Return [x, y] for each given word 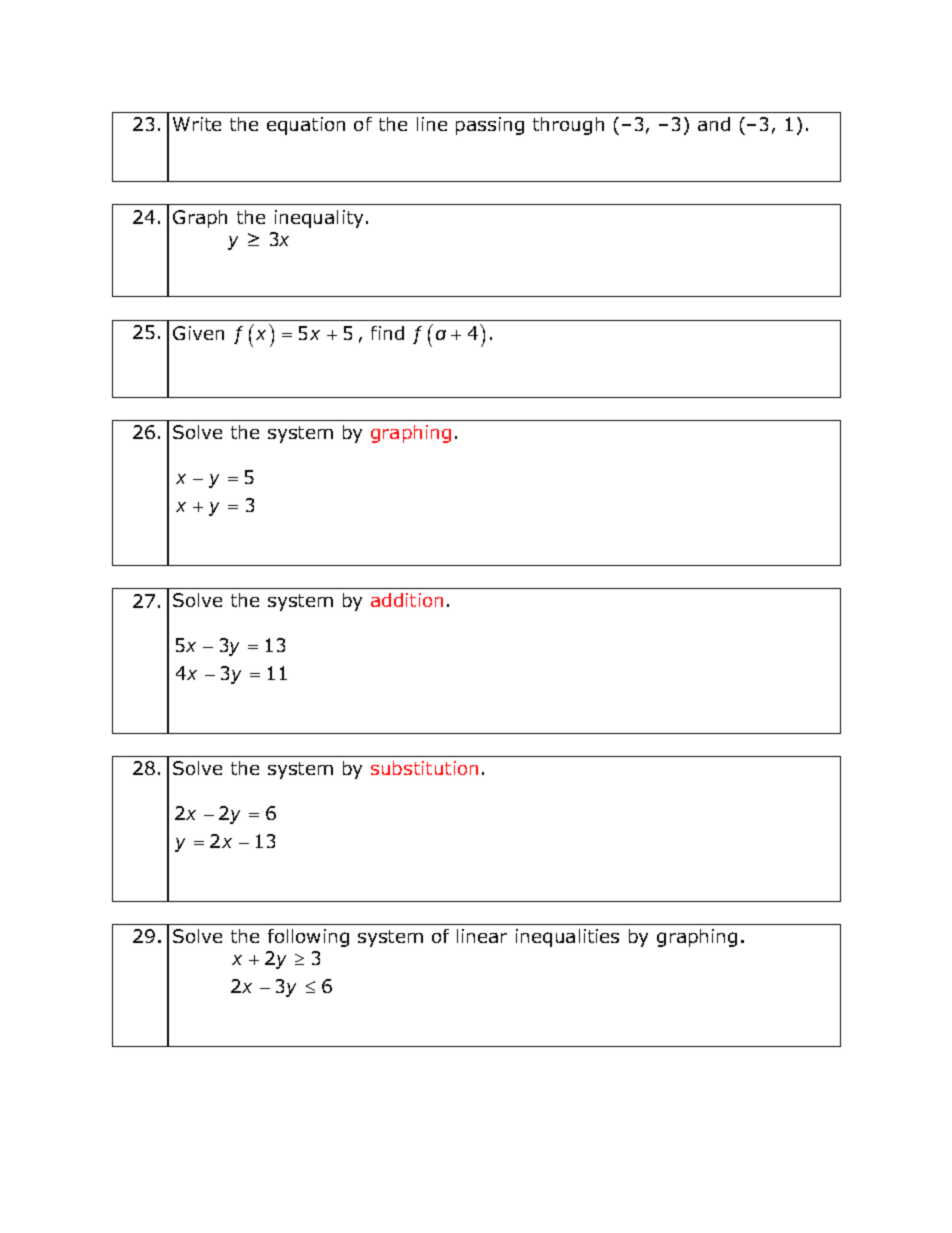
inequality [321, 219]
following [308, 938]
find [387, 333]
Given [198, 333]
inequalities [567, 938]
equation [306, 126]
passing [490, 126]
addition [407, 600]
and [714, 124]
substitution [424, 768]
